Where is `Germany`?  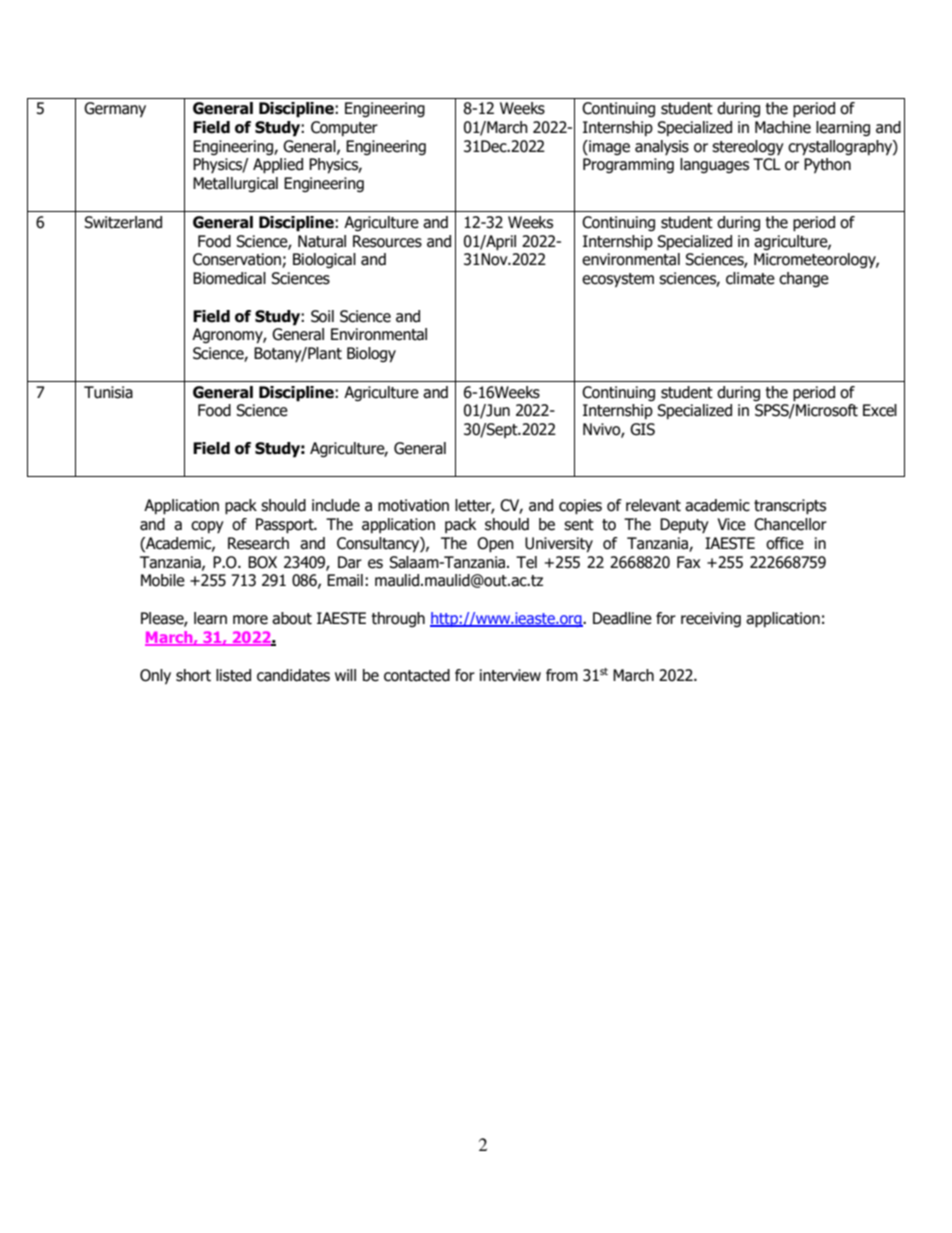
Germany is located at coordinates (115, 109).
